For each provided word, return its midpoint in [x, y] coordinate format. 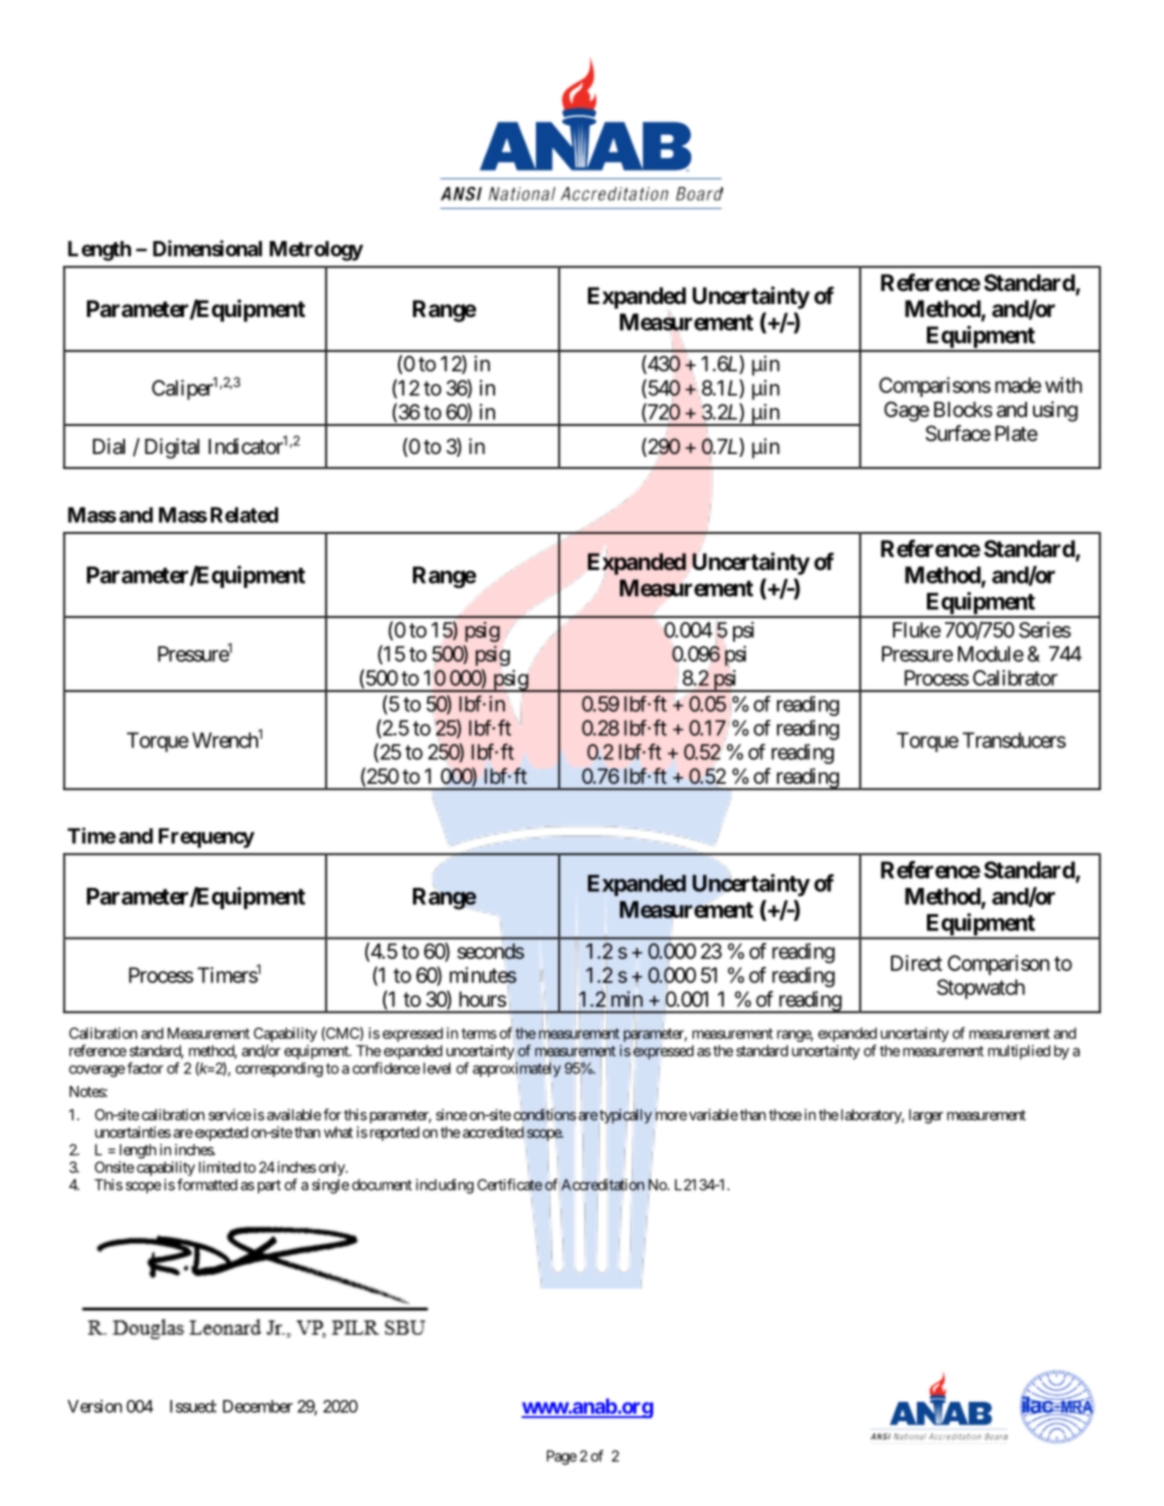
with [1063, 385]
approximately [517, 1069]
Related [244, 515]
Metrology [316, 251]
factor [145, 1068]
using [1055, 411]
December [258, 1406]
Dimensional [207, 248]
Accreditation [602, 1185]
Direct [916, 963]
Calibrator [1015, 678]
